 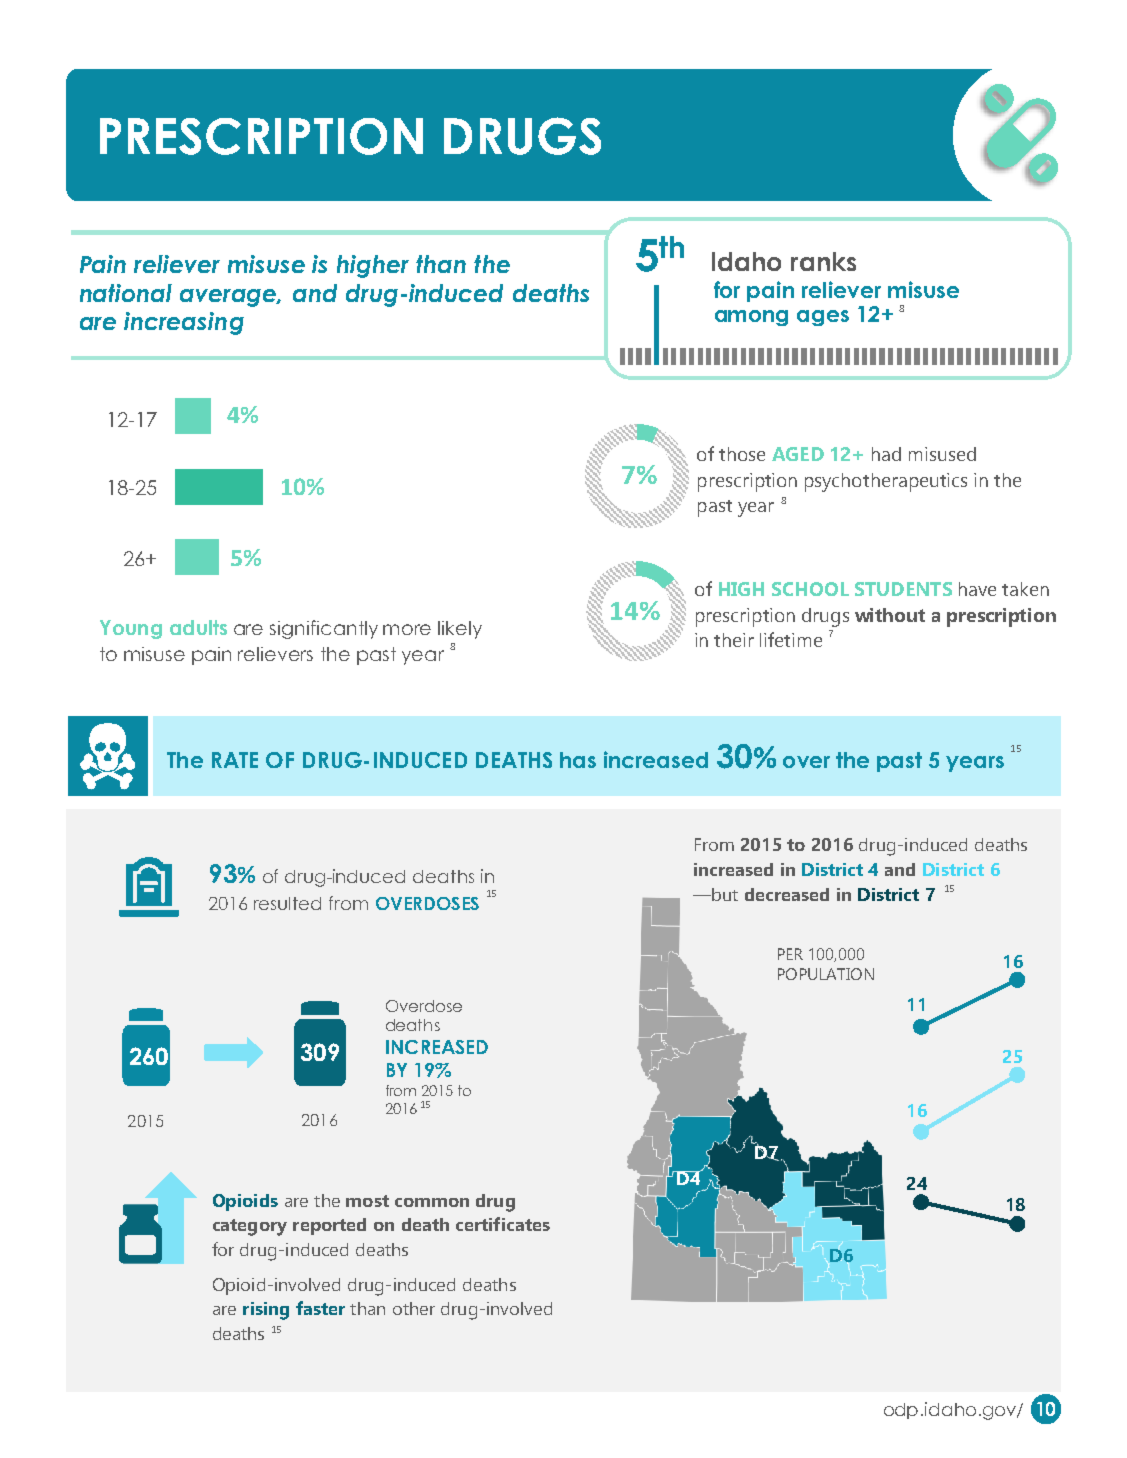 I want to click on among, so click(x=751, y=318).
